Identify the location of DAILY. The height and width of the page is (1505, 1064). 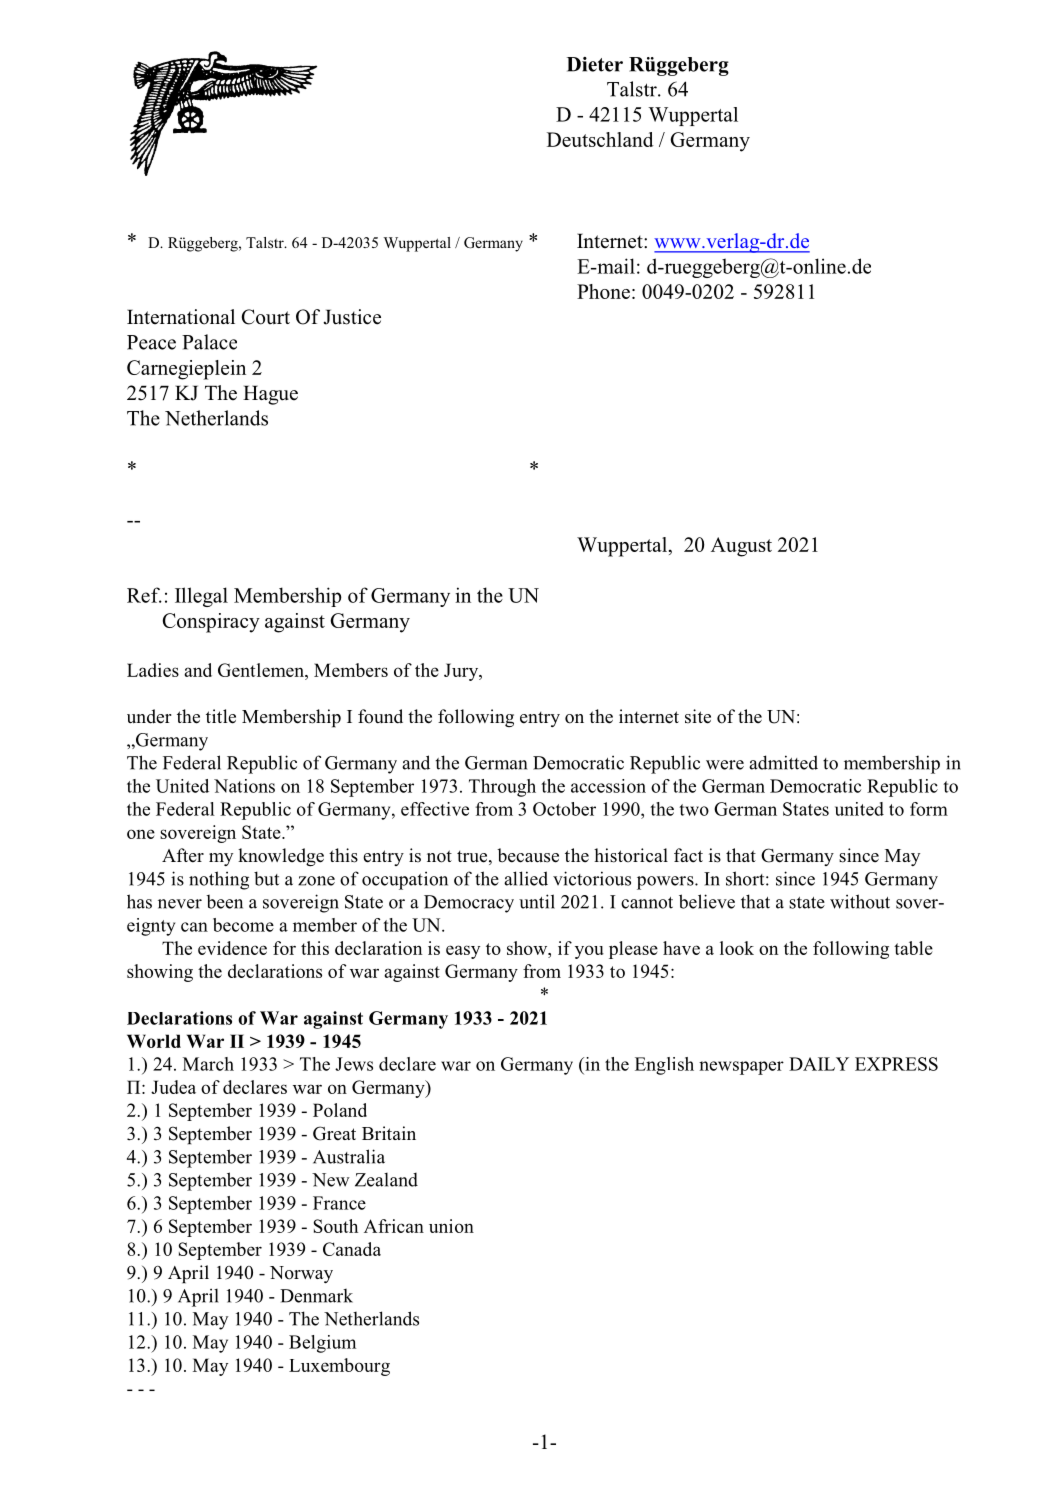
(819, 1064).
